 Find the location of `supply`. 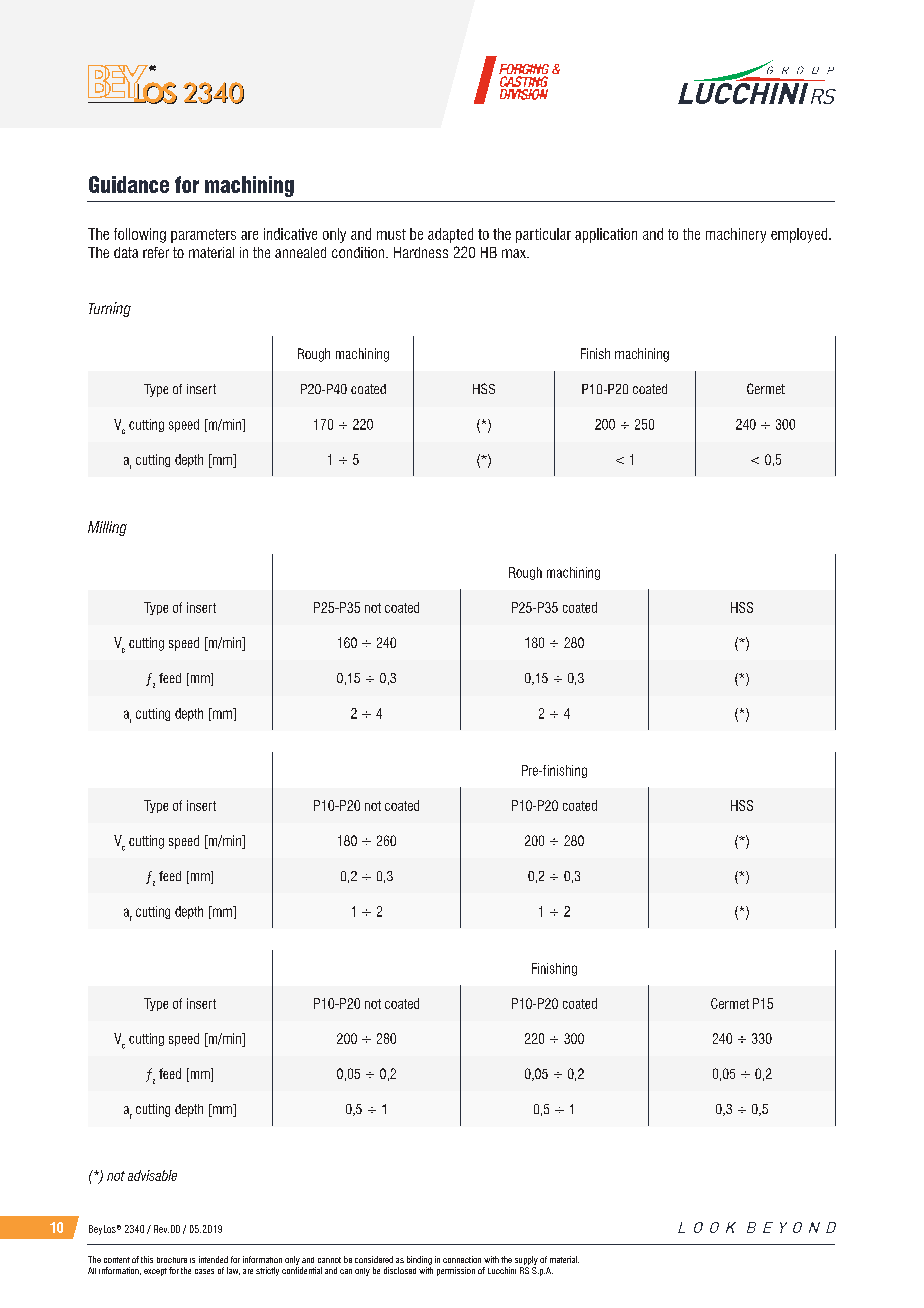

supply is located at coordinates (526, 1260).
